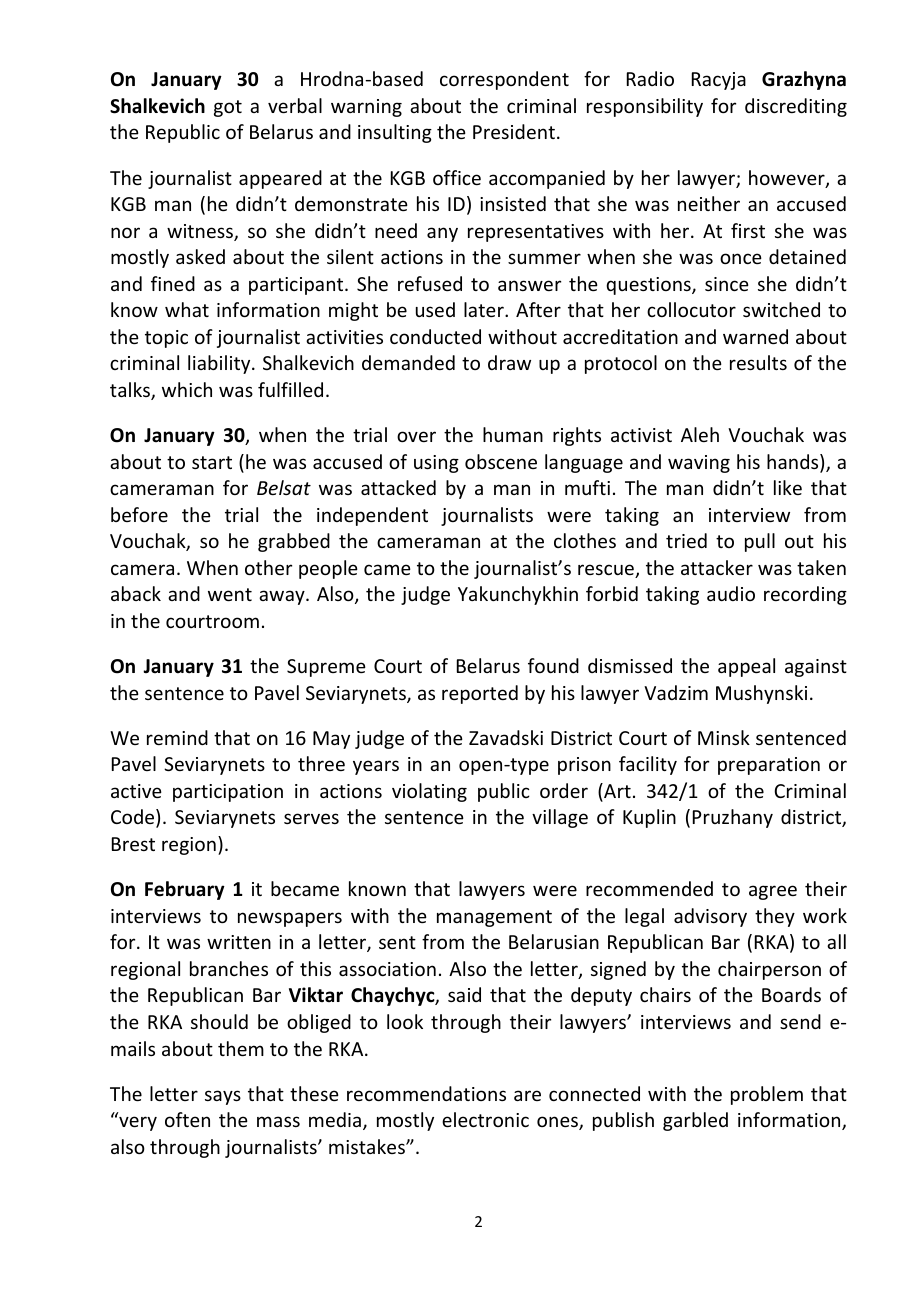 This image has width=924, height=1308. I want to click on participation, so click(228, 793).
